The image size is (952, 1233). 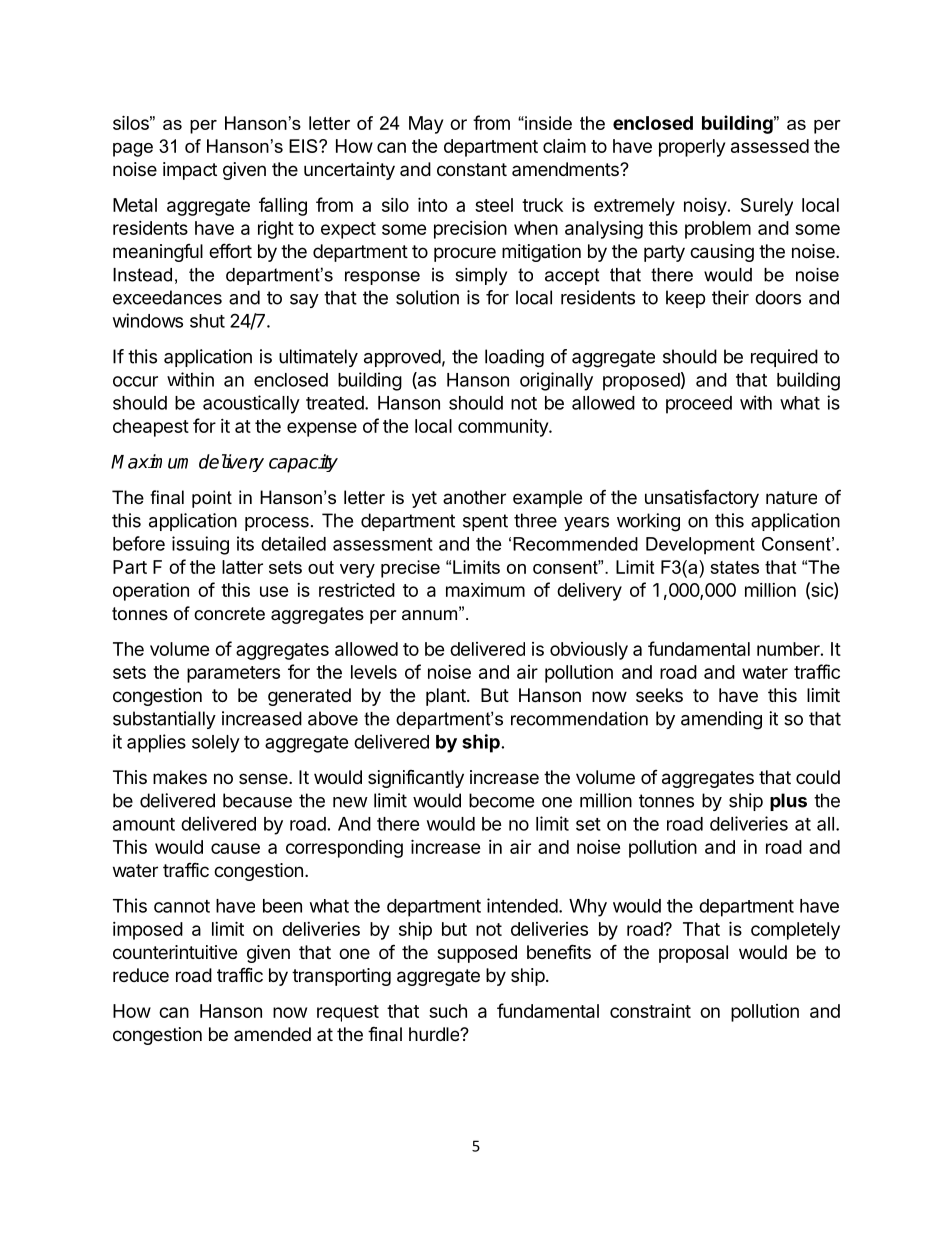 I want to click on assessed, so click(x=770, y=146).
